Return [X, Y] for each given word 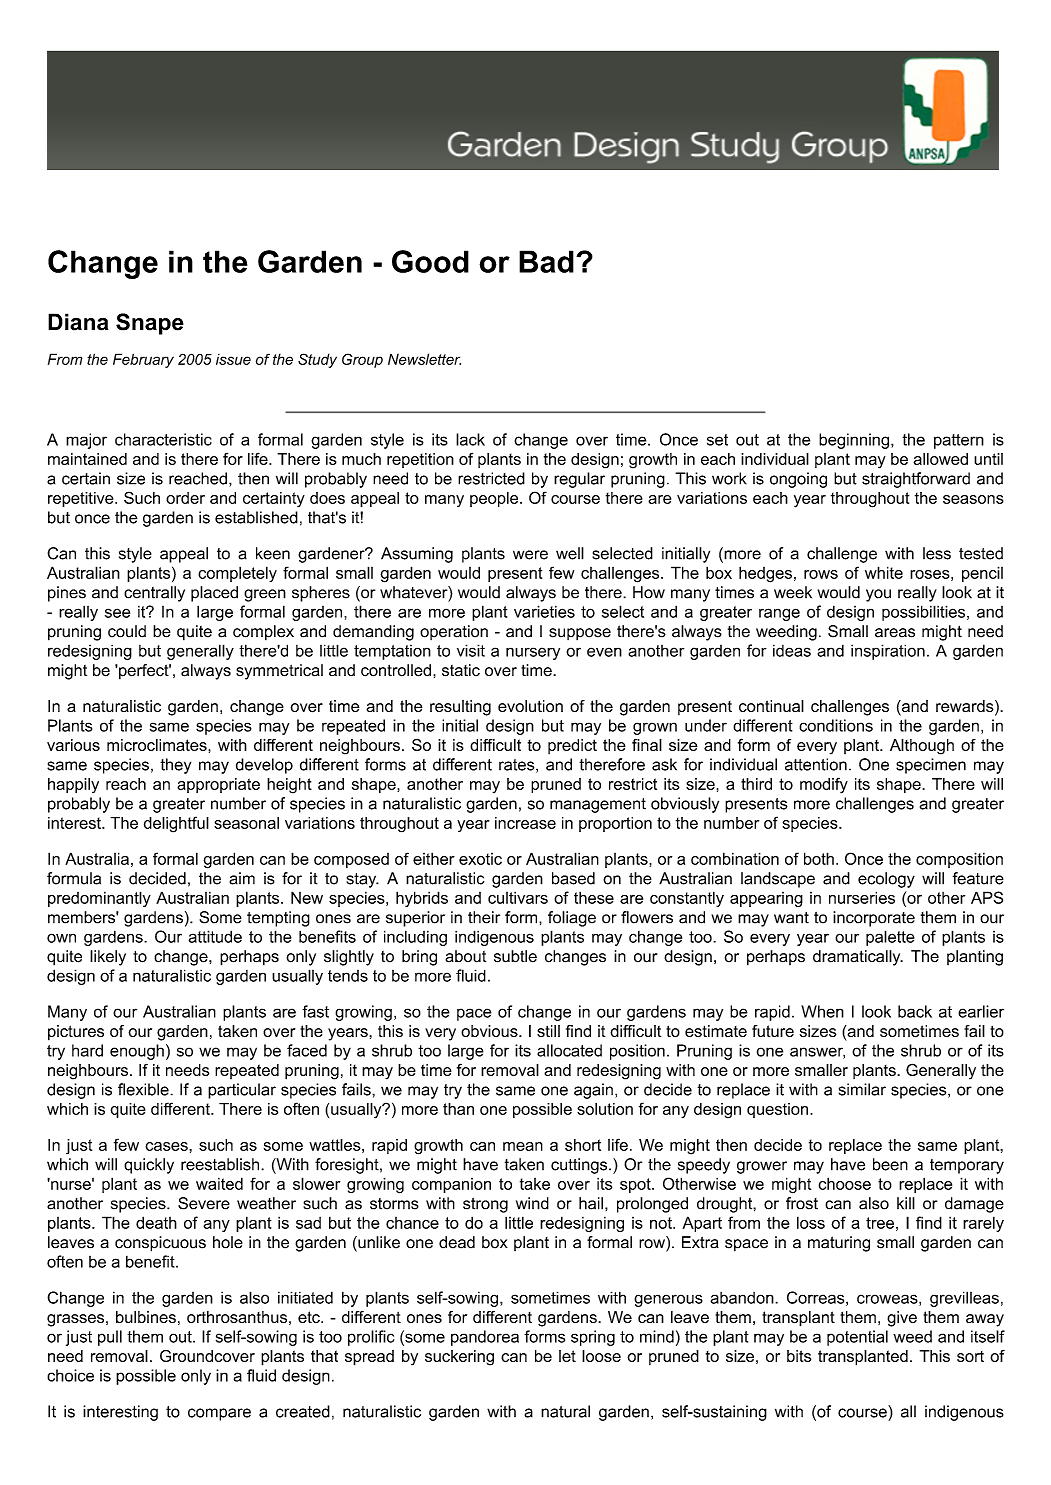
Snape [150, 324]
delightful [176, 824]
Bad [546, 261]
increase [525, 823]
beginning [854, 441]
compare [219, 1414]
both [819, 858]
